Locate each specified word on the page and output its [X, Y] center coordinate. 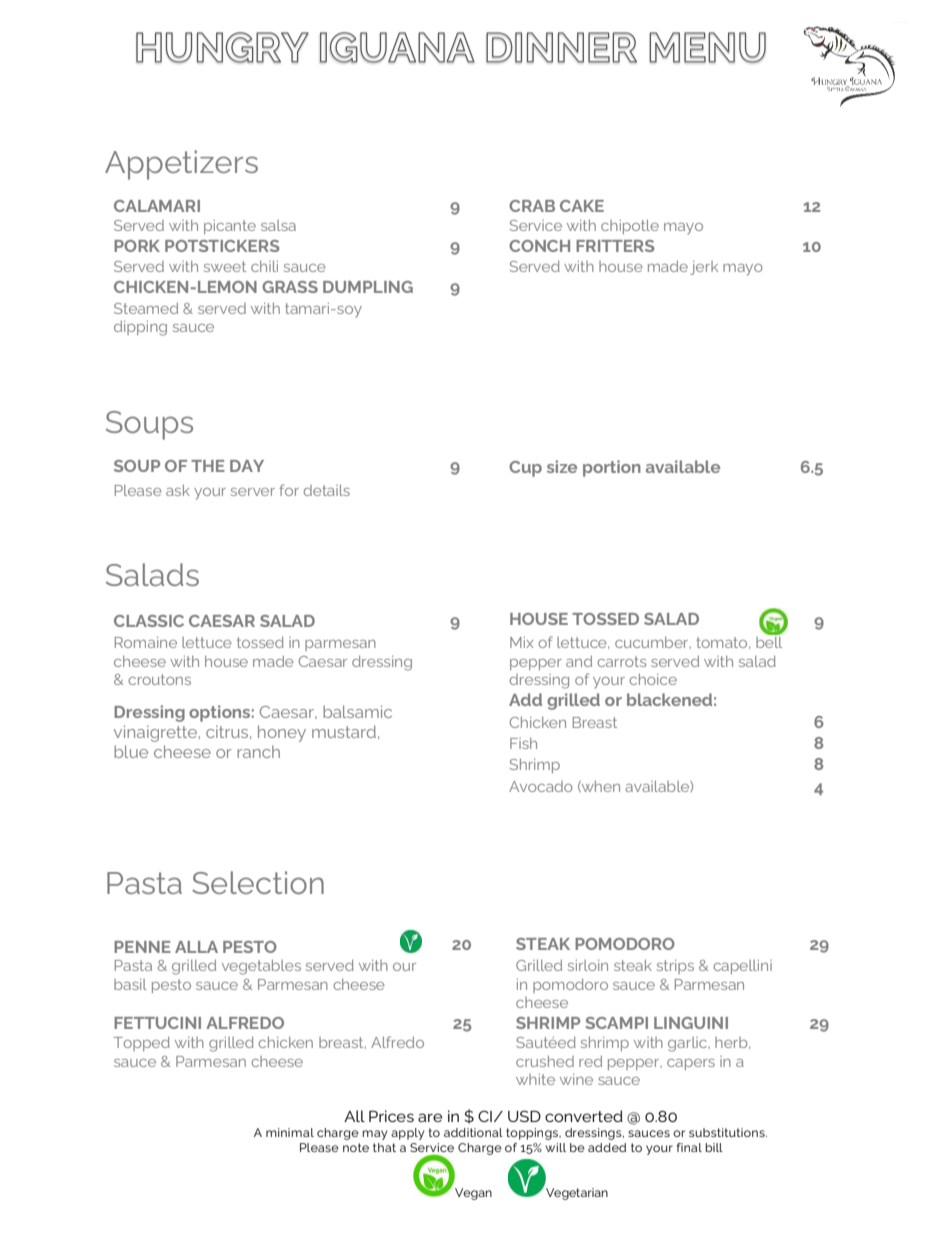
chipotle [630, 226]
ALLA [196, 947]
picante [230, 227]
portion [612, 468]
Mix [521, 642]
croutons [159, 679]
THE [208, 466]
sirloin [588, 965]
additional [473, 1132]
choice [653, 679]
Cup [525, 469]
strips [675, 967]
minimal [290, 1132]
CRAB [532, 206]
